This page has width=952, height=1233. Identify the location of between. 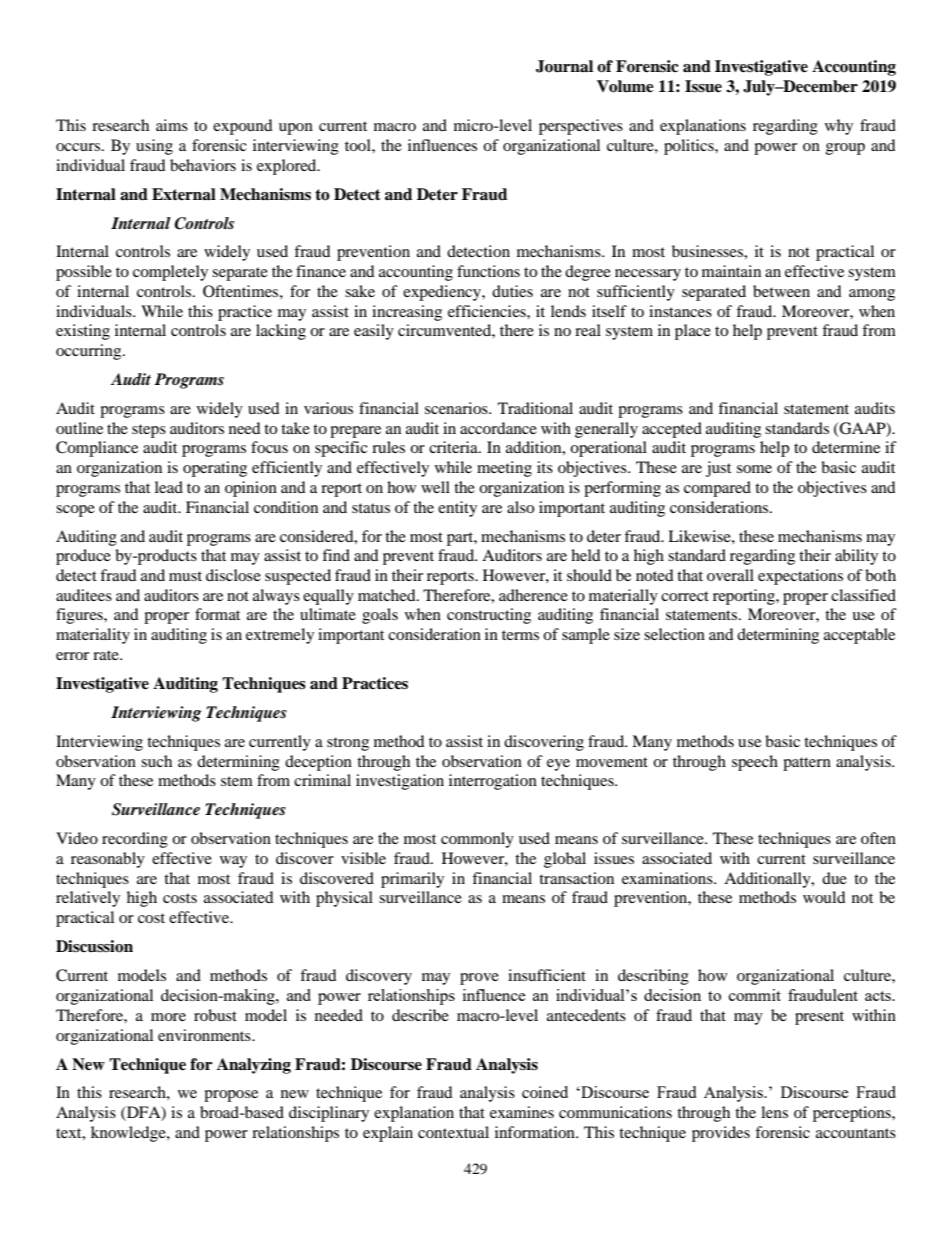
(781, 291).
